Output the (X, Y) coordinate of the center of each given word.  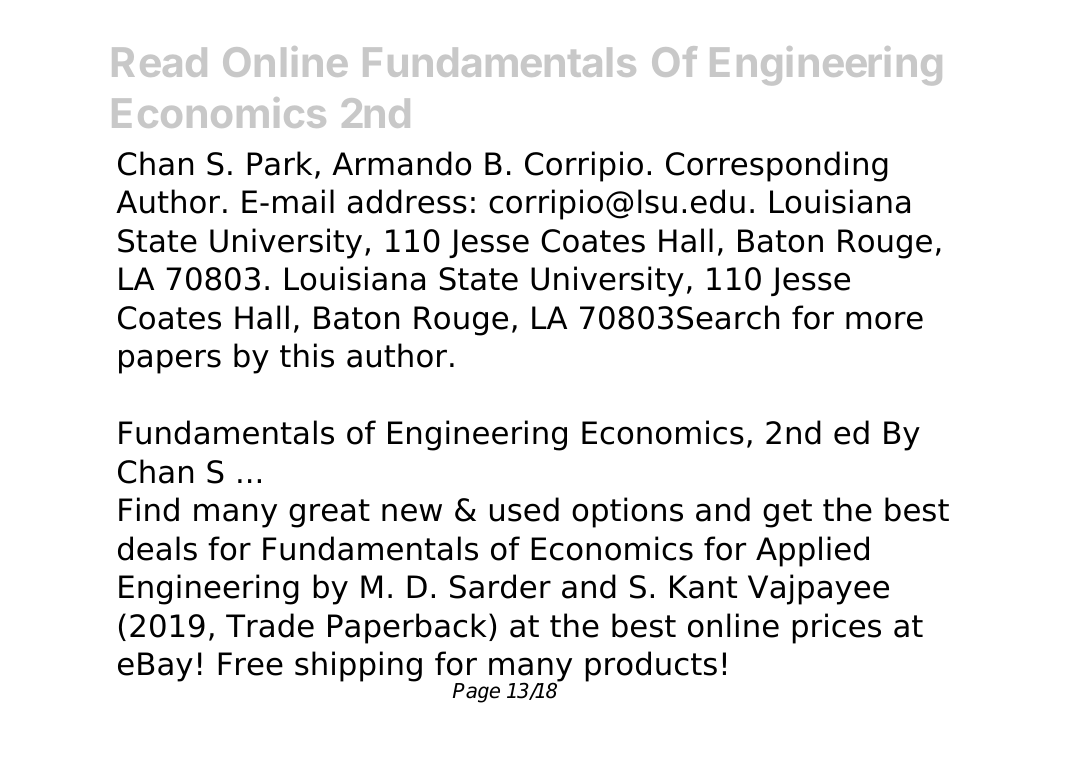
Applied (812, 551)
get (787, 513)
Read (159, 62)
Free (250, 664)
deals (157, 548)
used (524, 509)
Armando (401, 163)
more (884, 320)
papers (170, 361)
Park (279, 163)
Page (476, 693)
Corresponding (777, 166)
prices (836, 628)
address (407, 201)
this (307, 355)
